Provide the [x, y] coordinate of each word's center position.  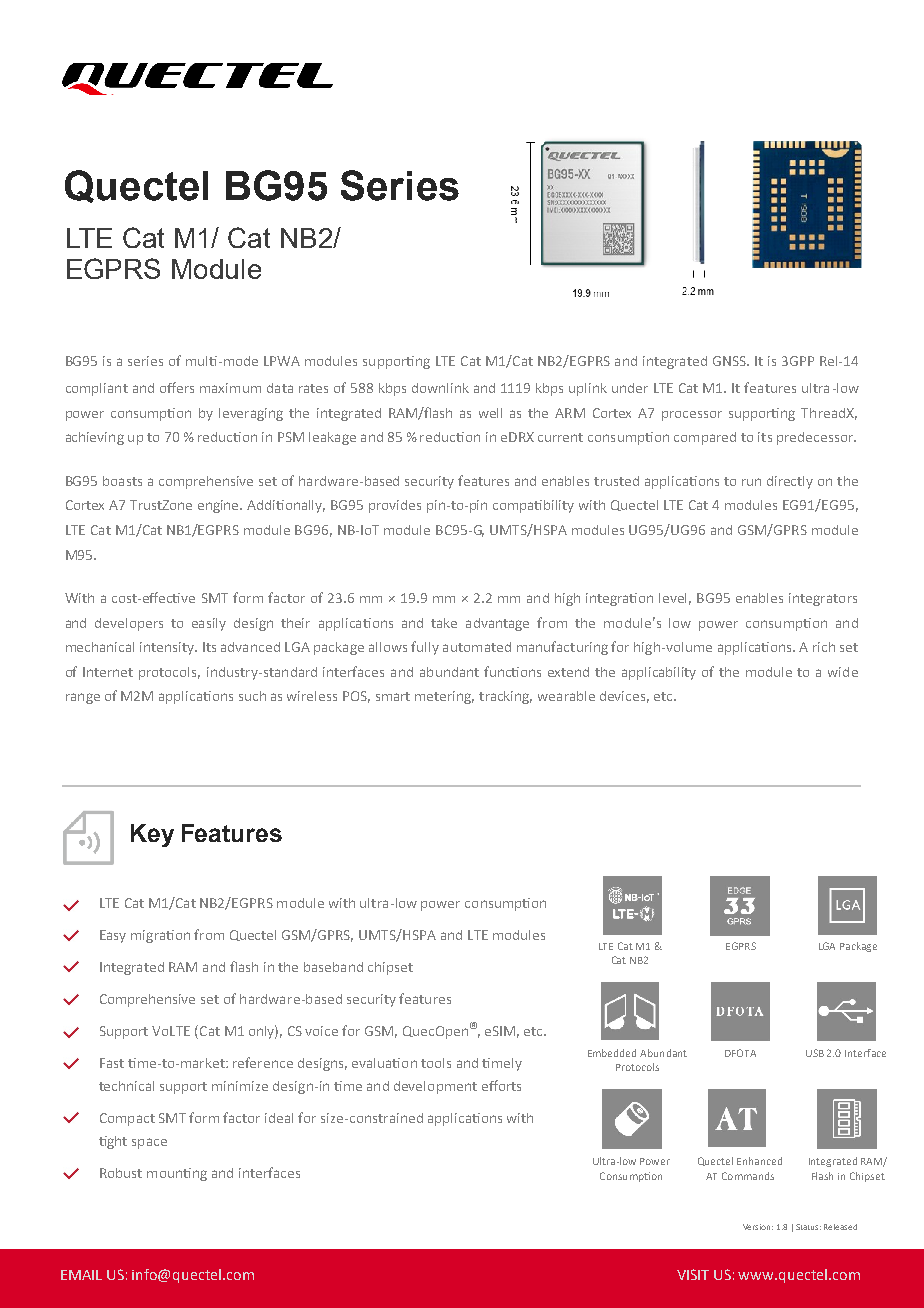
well [490, 413]
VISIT [693, 1274]
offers [177, 387]
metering [444, 697]
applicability [659, 673]
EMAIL [81, 1275]
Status [808, 1227]
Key [152, 835]
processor [692, 416]
